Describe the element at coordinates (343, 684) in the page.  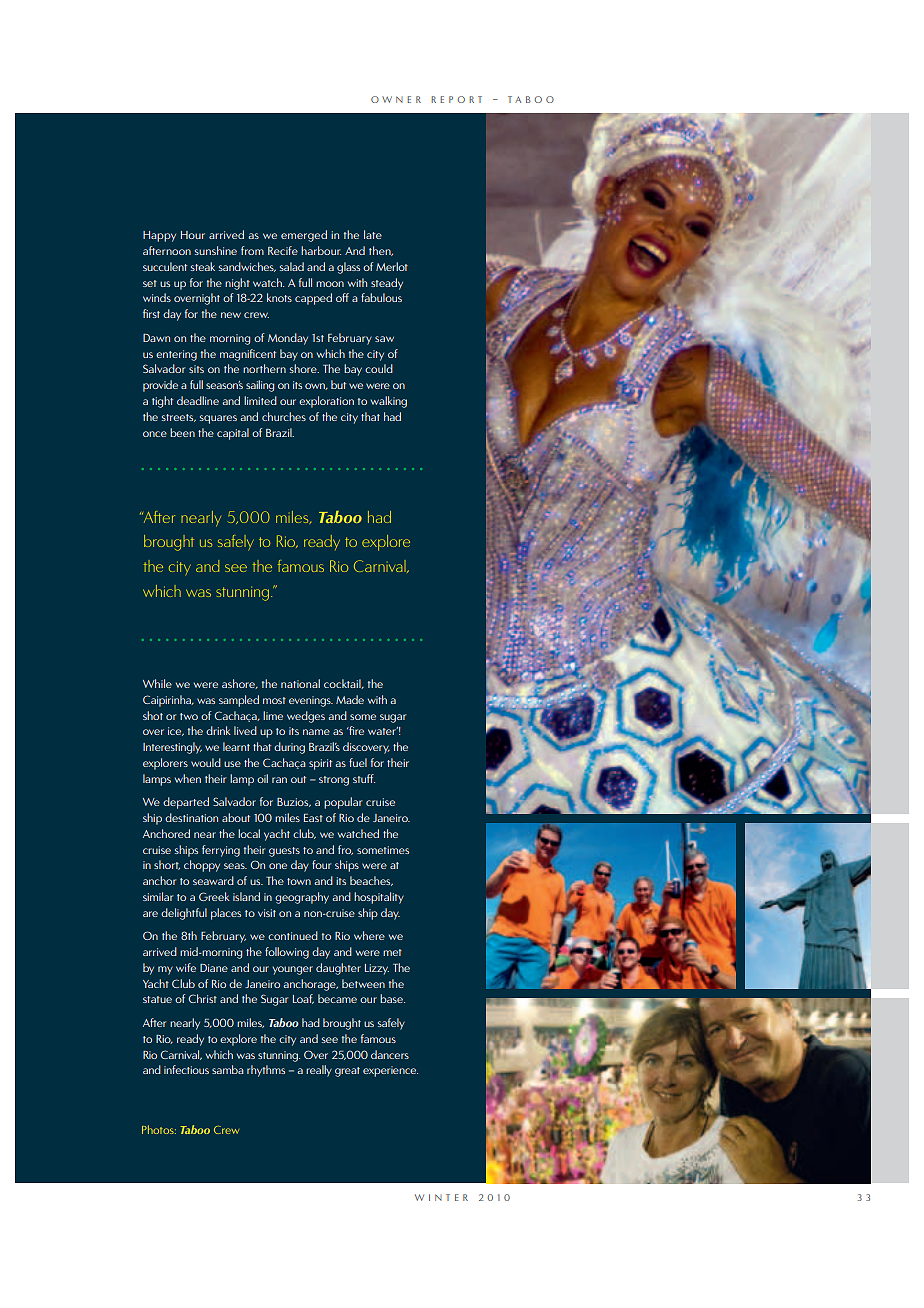
I see `cocktail` at that location.
